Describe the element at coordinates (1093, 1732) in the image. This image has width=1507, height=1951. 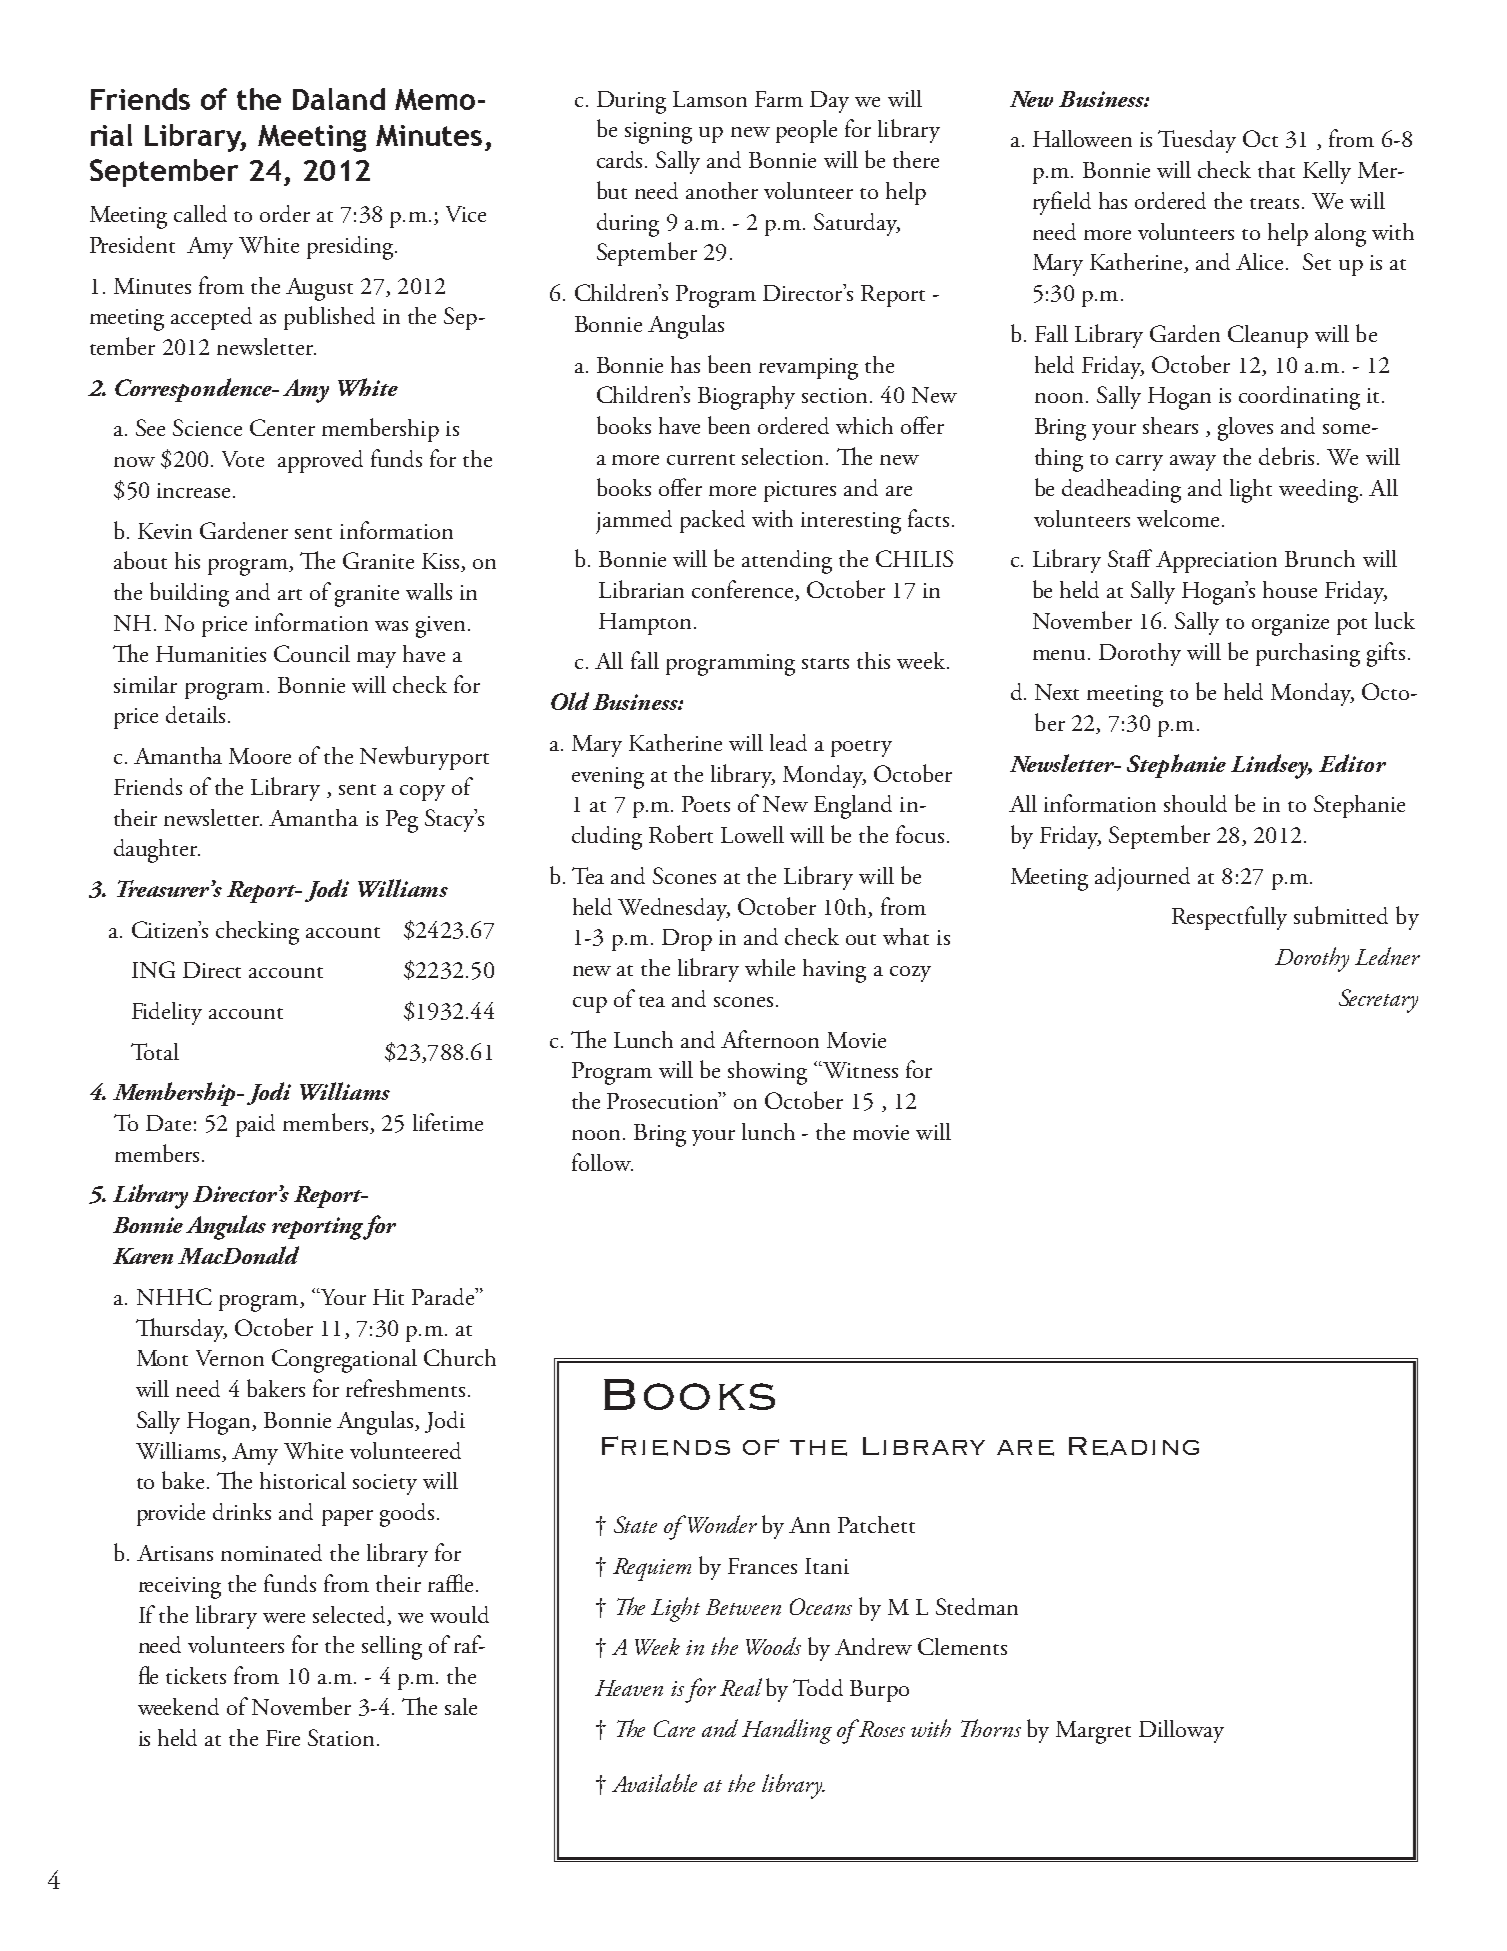
I see `Margret` at that location.
